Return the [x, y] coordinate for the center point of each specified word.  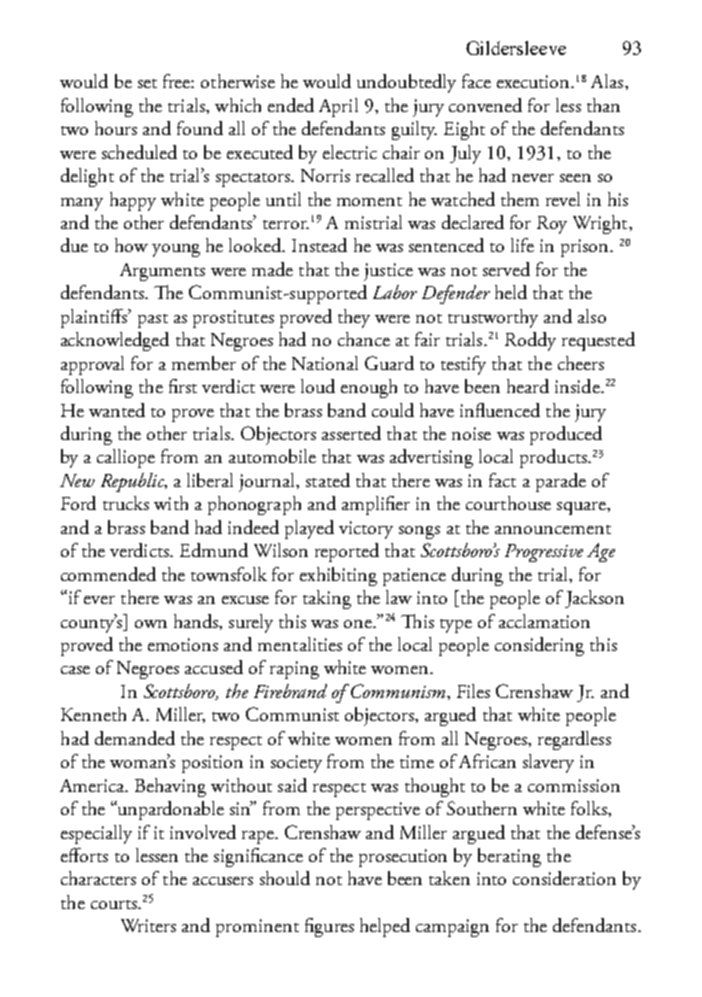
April [338, 107]
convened [485, 105]
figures [329, 927]
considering [539, 646]
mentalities [300, 644]
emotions [183, 644]
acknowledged [115, 341]
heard [528, 386]
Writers [148, 925]
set [147, 83]
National [325, 363]
